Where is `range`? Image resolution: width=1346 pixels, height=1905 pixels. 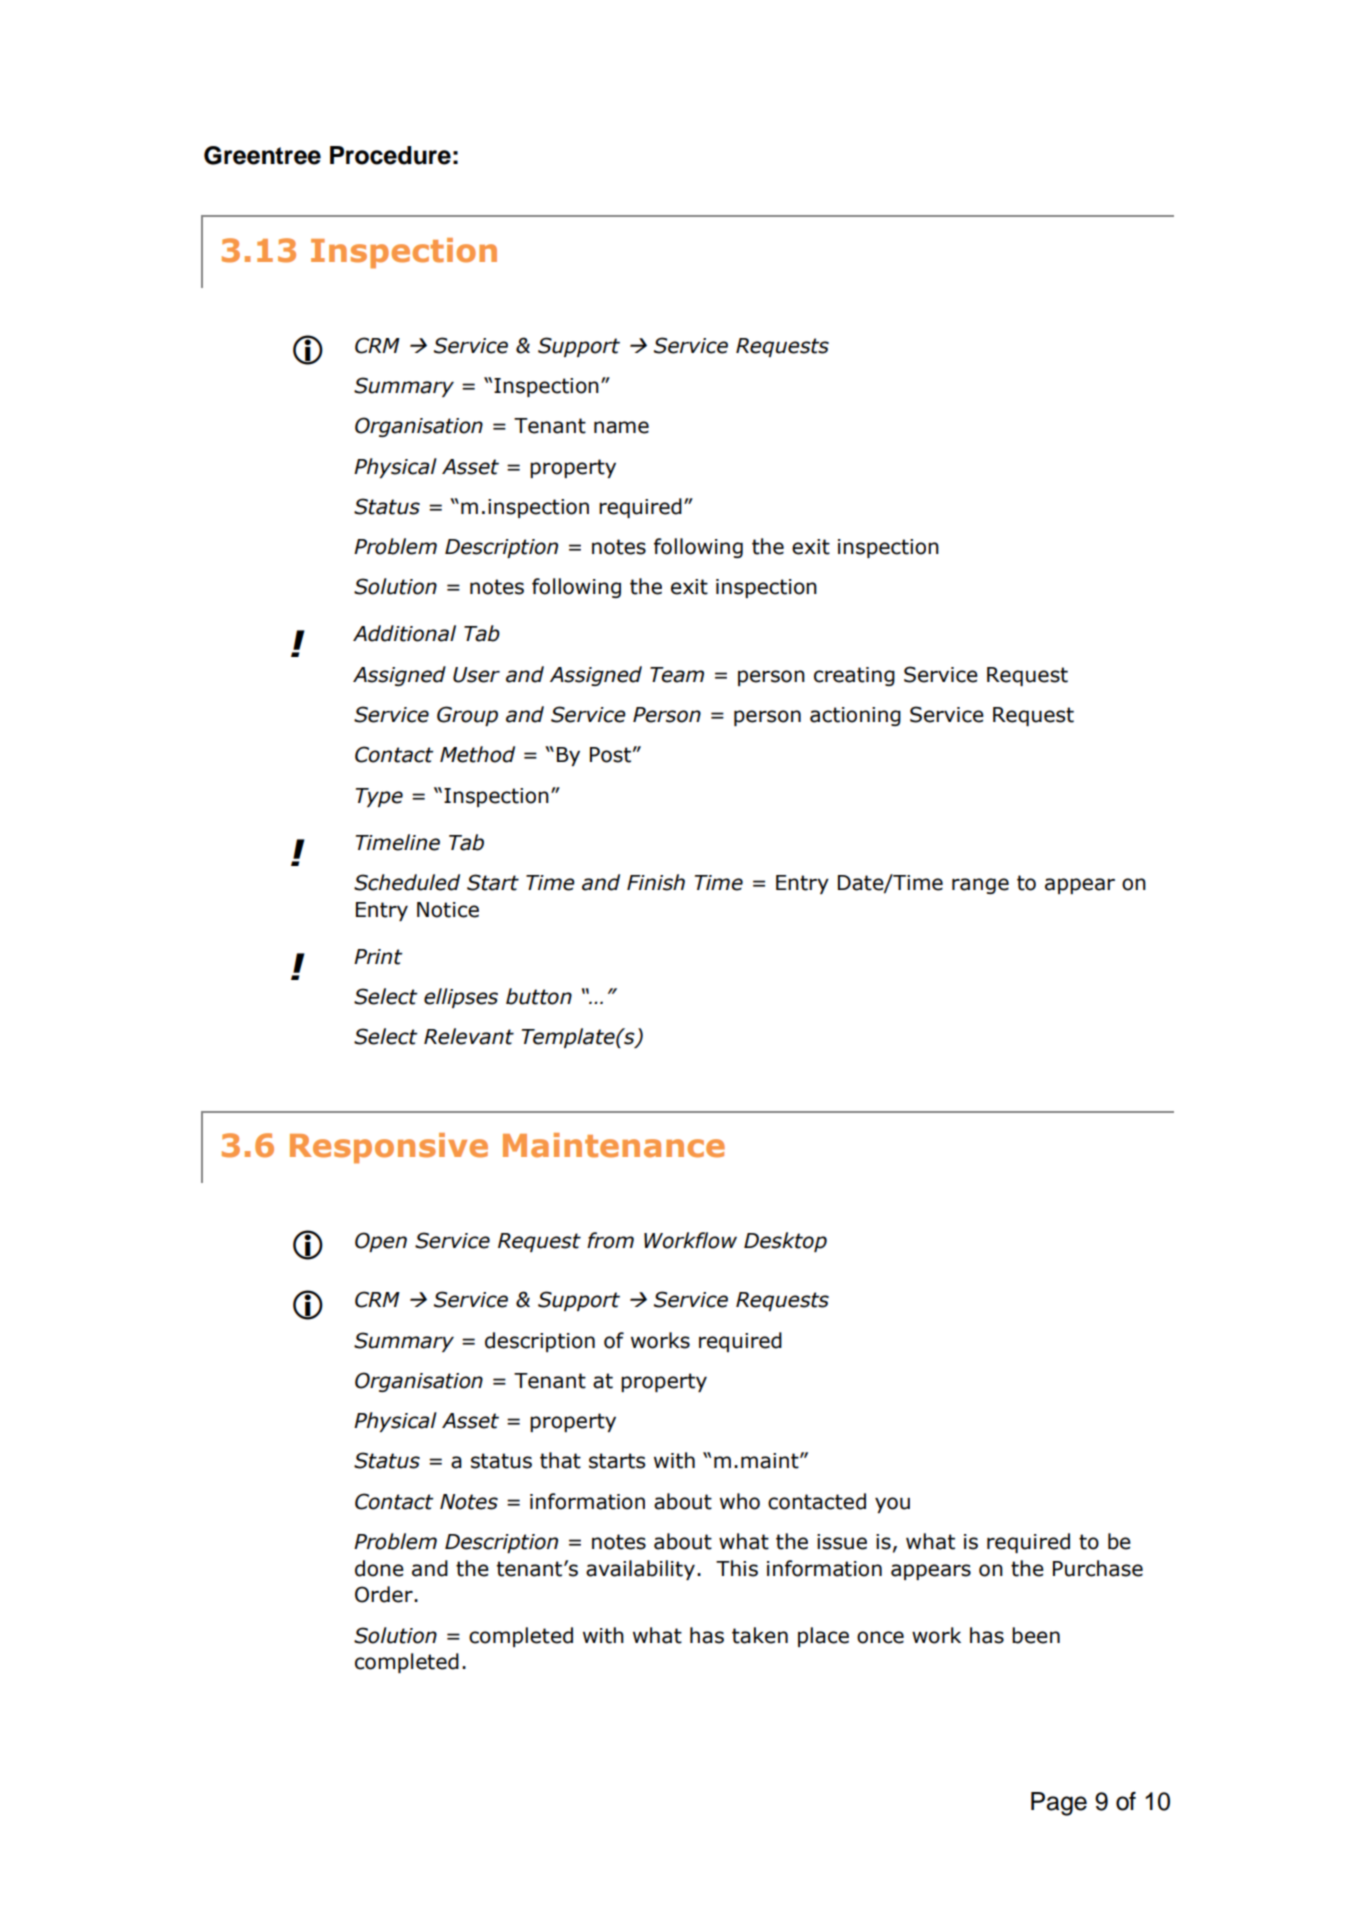
range is located at coordinates (980, 886).
